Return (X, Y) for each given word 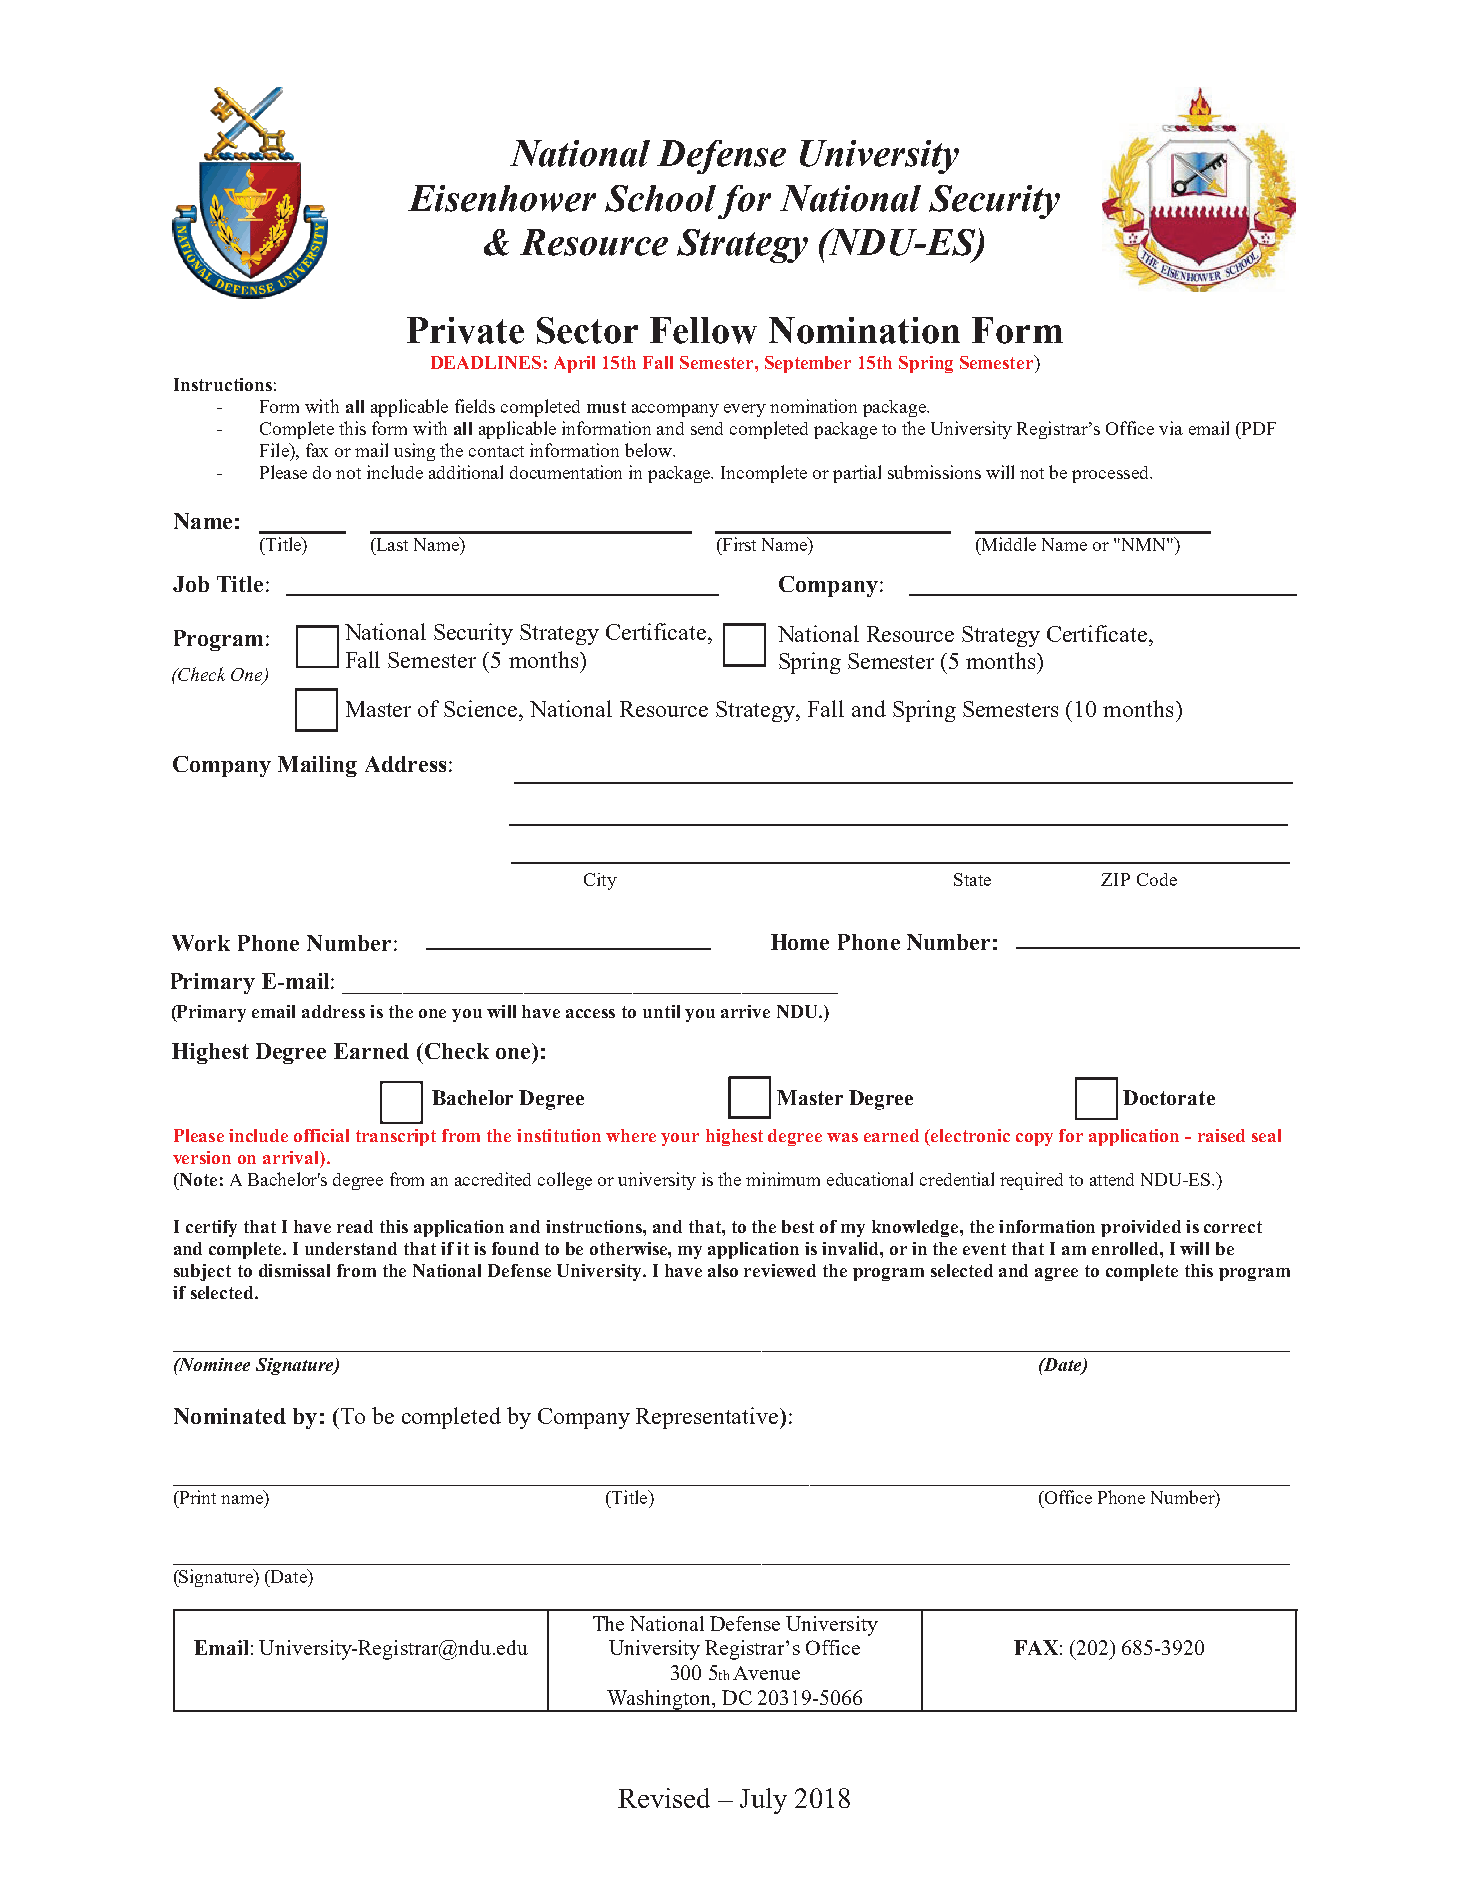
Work (201, 943)
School (660, 198)
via (1171, 428)
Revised (664, 1798)
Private (465, 330)
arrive (745, 1011)
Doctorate (1169, 1097)
